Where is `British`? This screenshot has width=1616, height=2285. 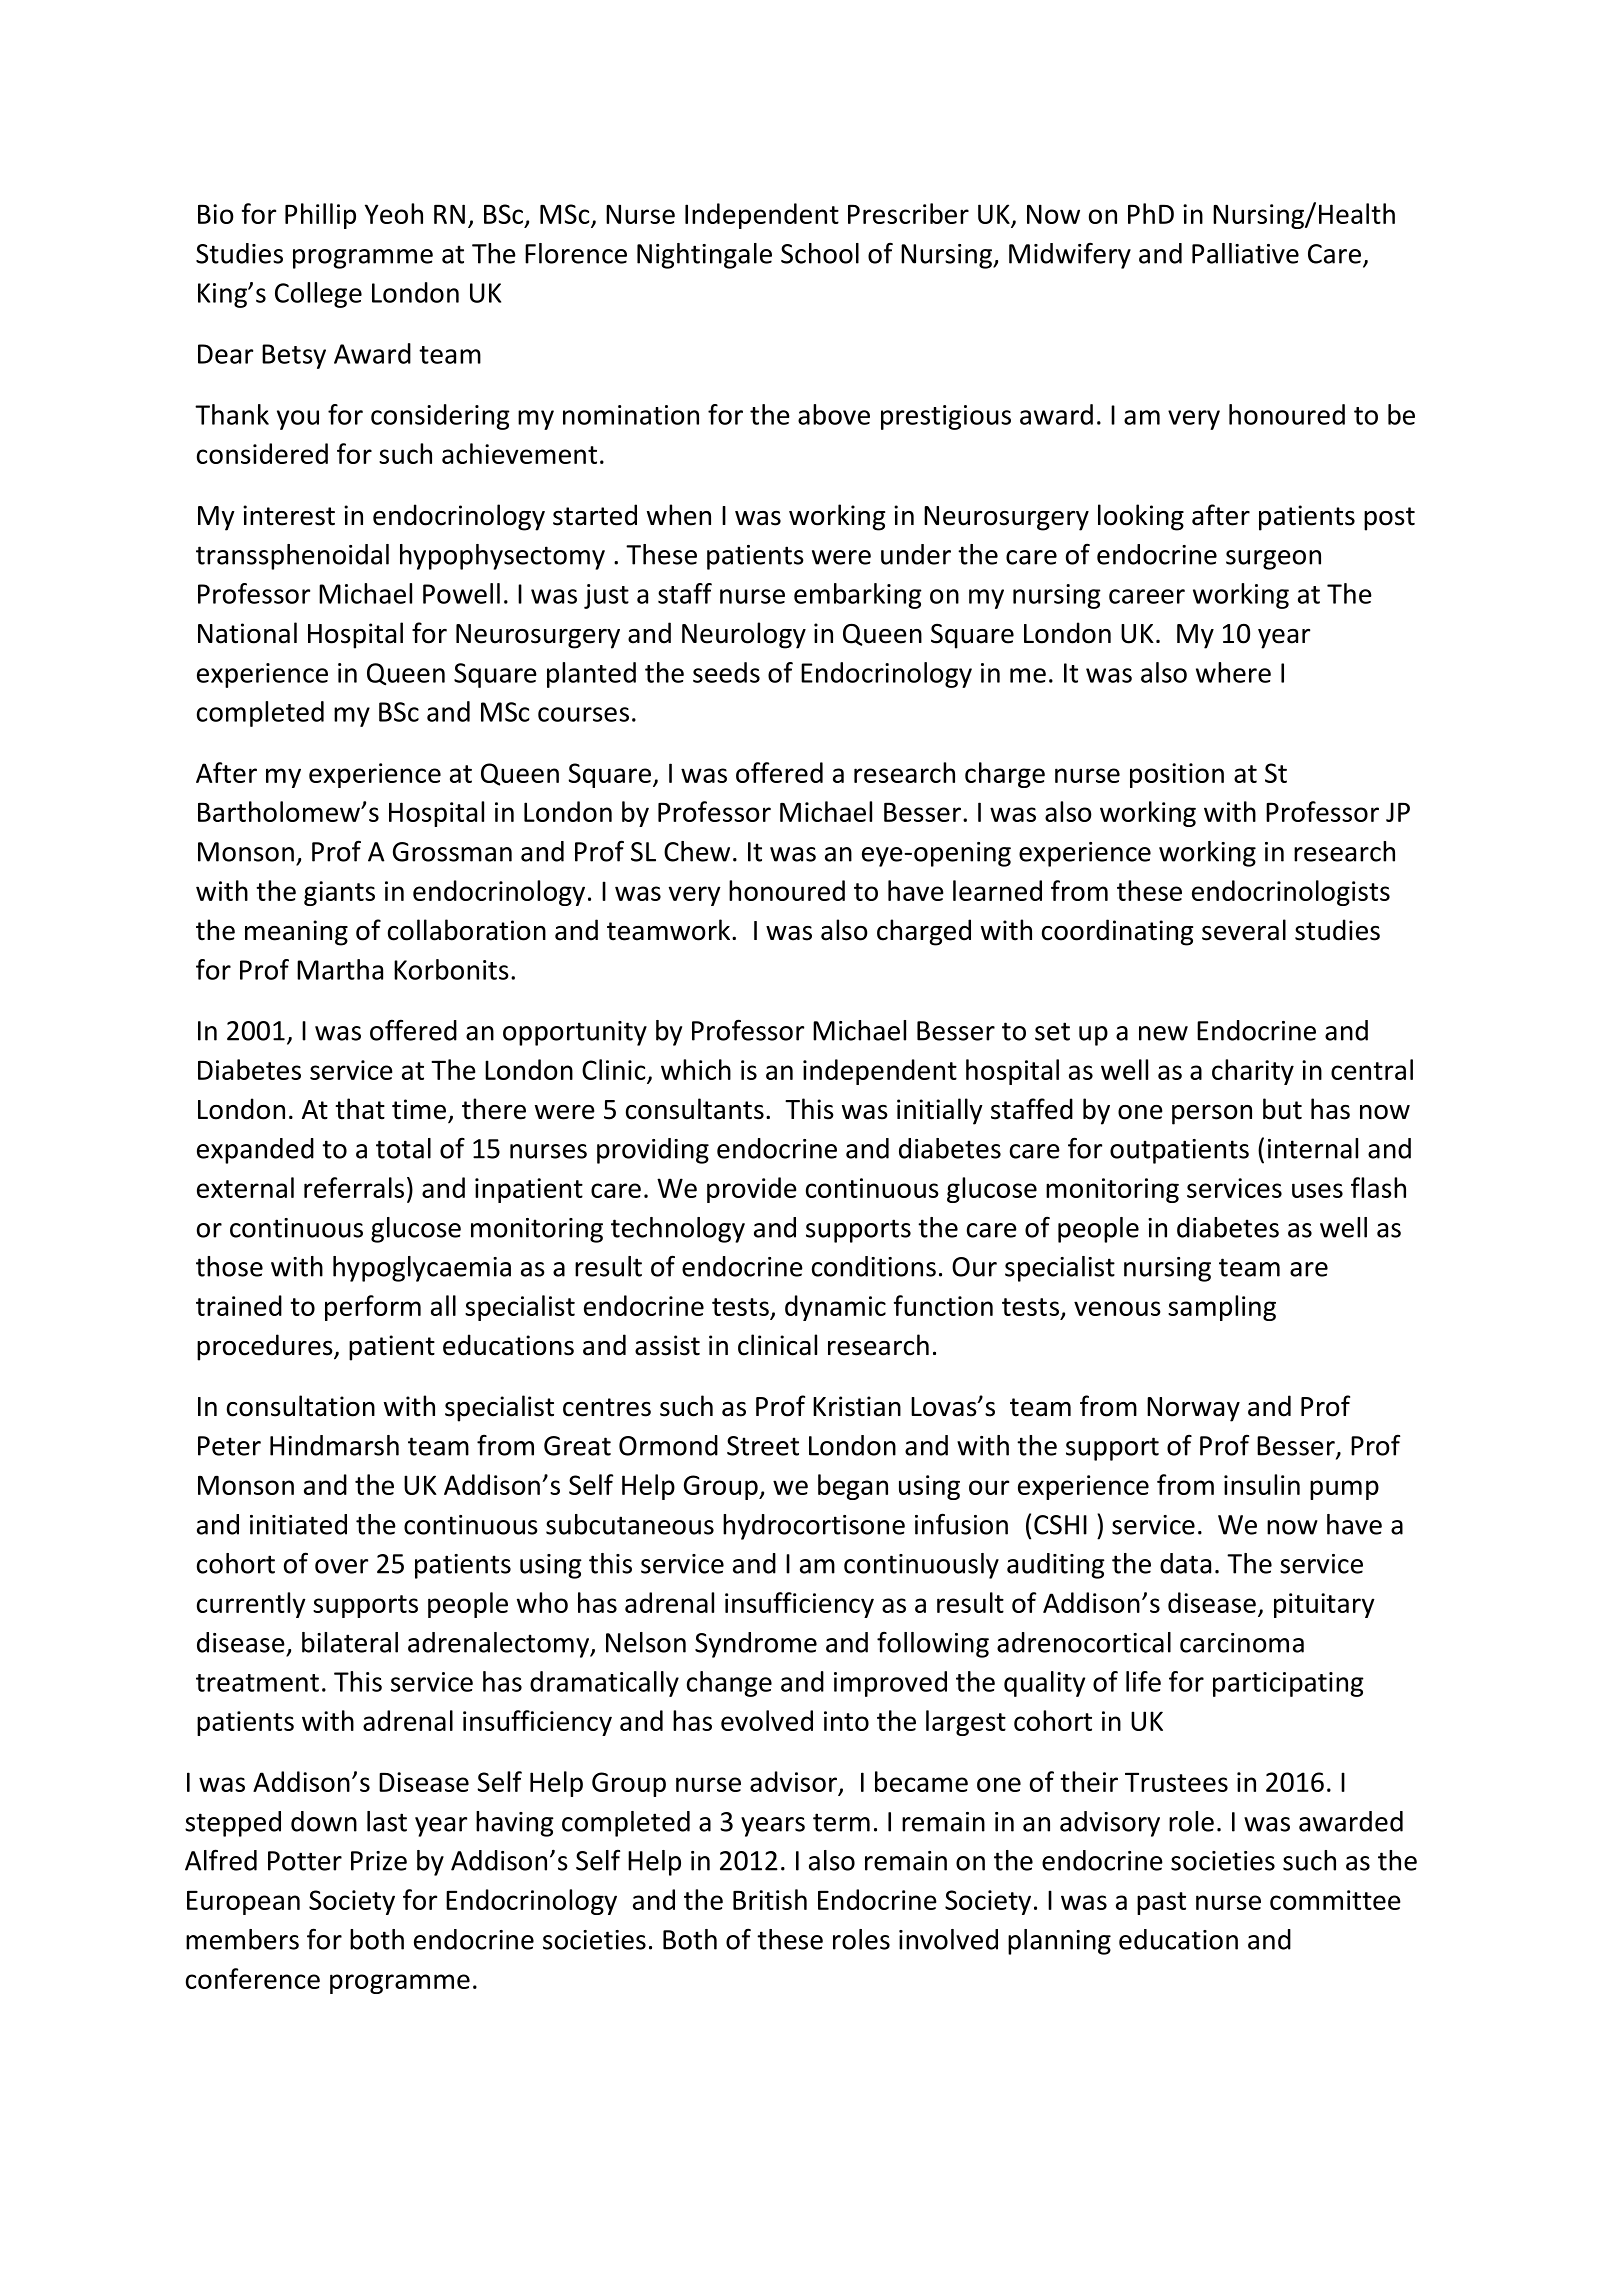 British is located at coordinates (770, 1899).
